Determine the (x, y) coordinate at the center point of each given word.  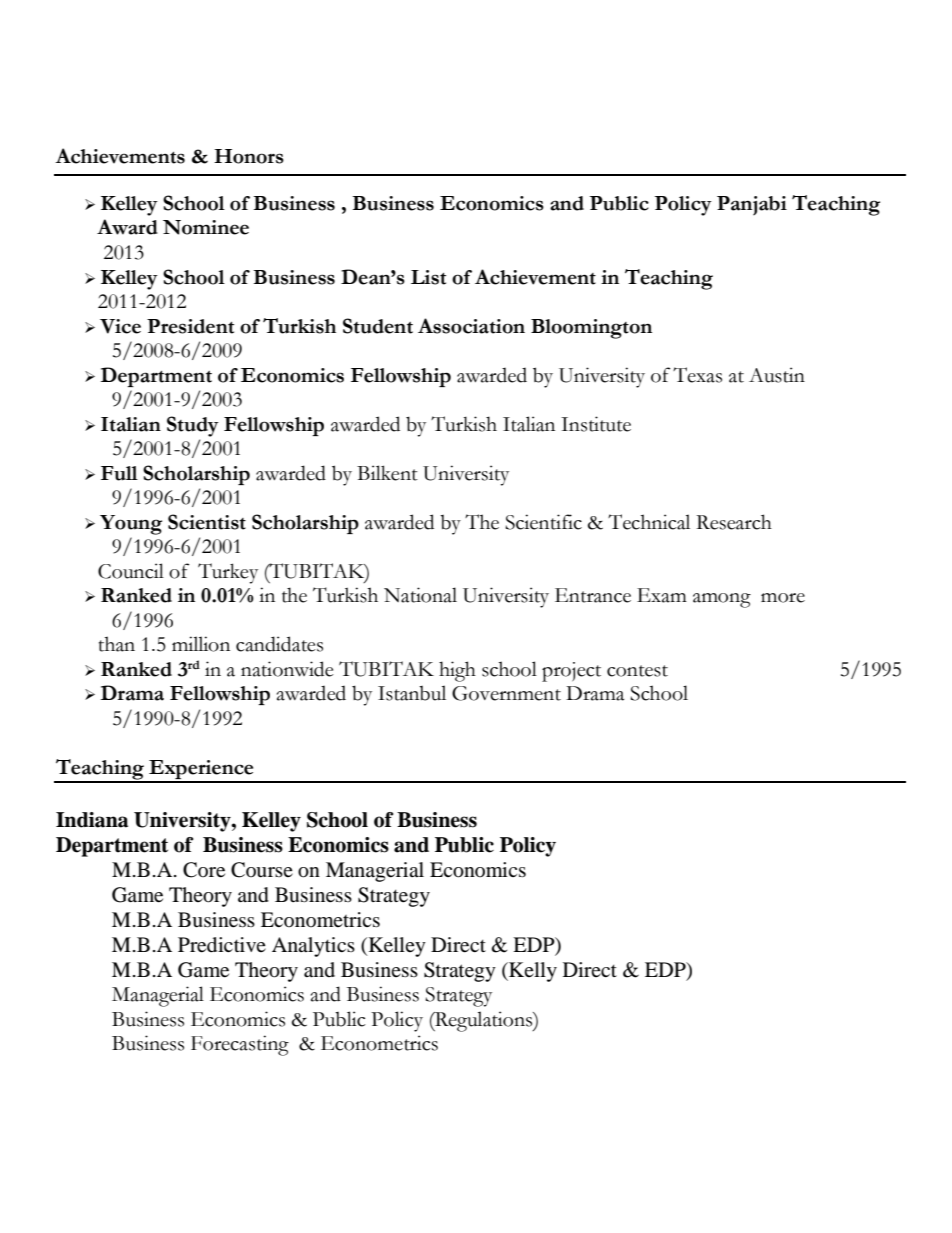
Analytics (313, 947)
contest (637, 671)
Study (193, 426)
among (722, 600)
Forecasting (240, 1045)
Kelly (532, 972)
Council (131, 571)
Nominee (206, 227)
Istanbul (412, 693)
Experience (201, 771)
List (428, 277)
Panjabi (752, 205)
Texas (697, 375)
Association (471, 326)
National (420, 595)
